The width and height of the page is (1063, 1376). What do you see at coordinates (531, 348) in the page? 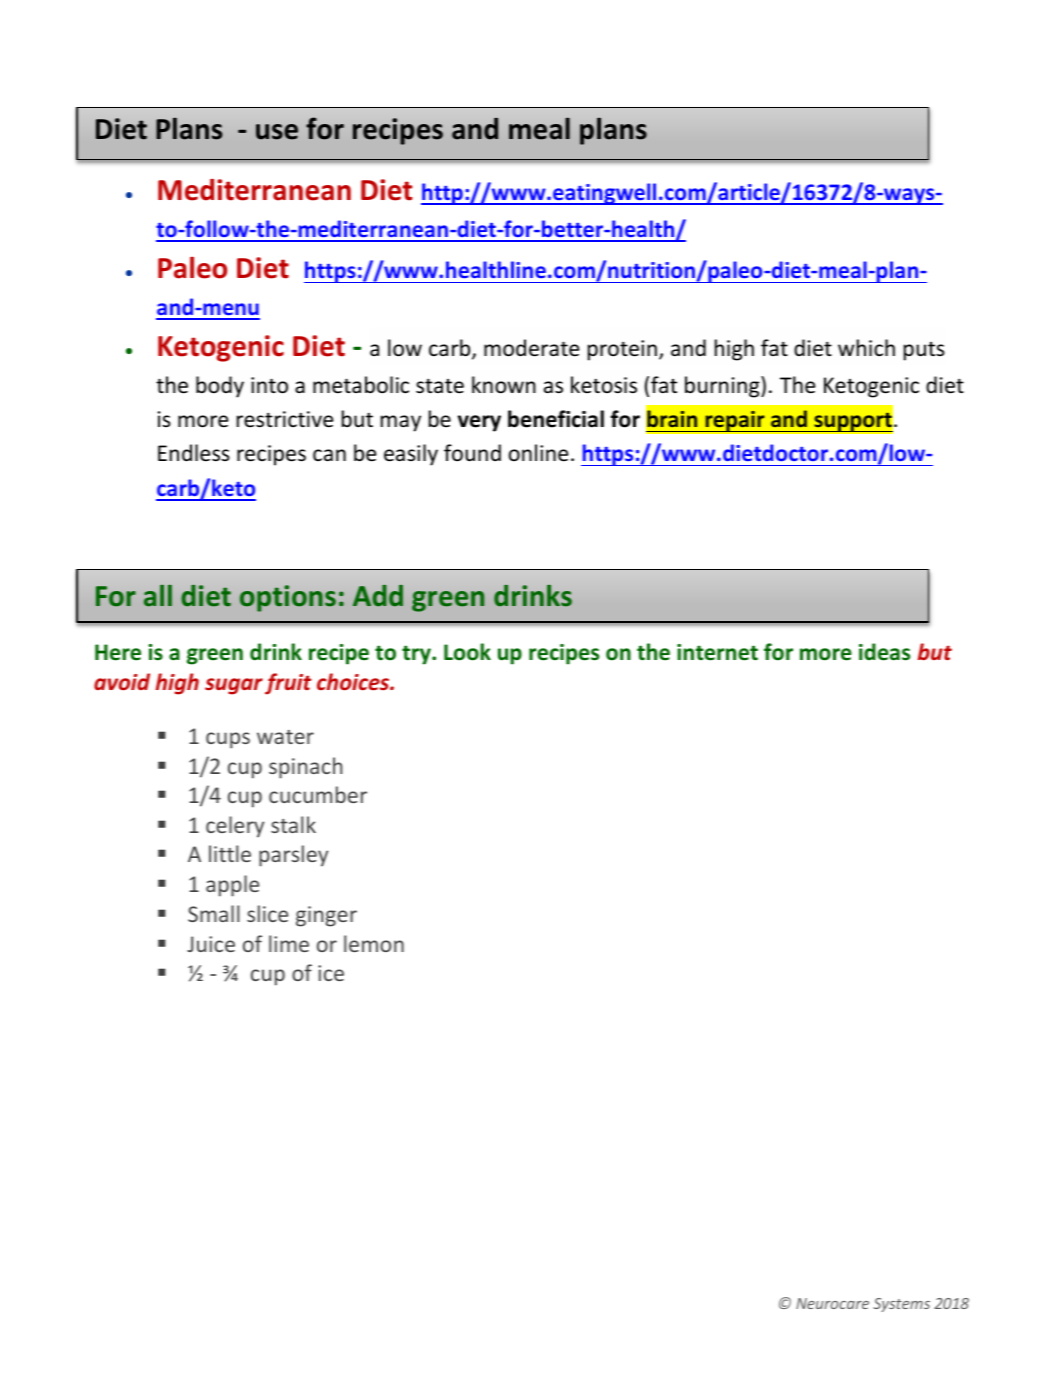
I see `moderate` at bounding box center [531, 348].
